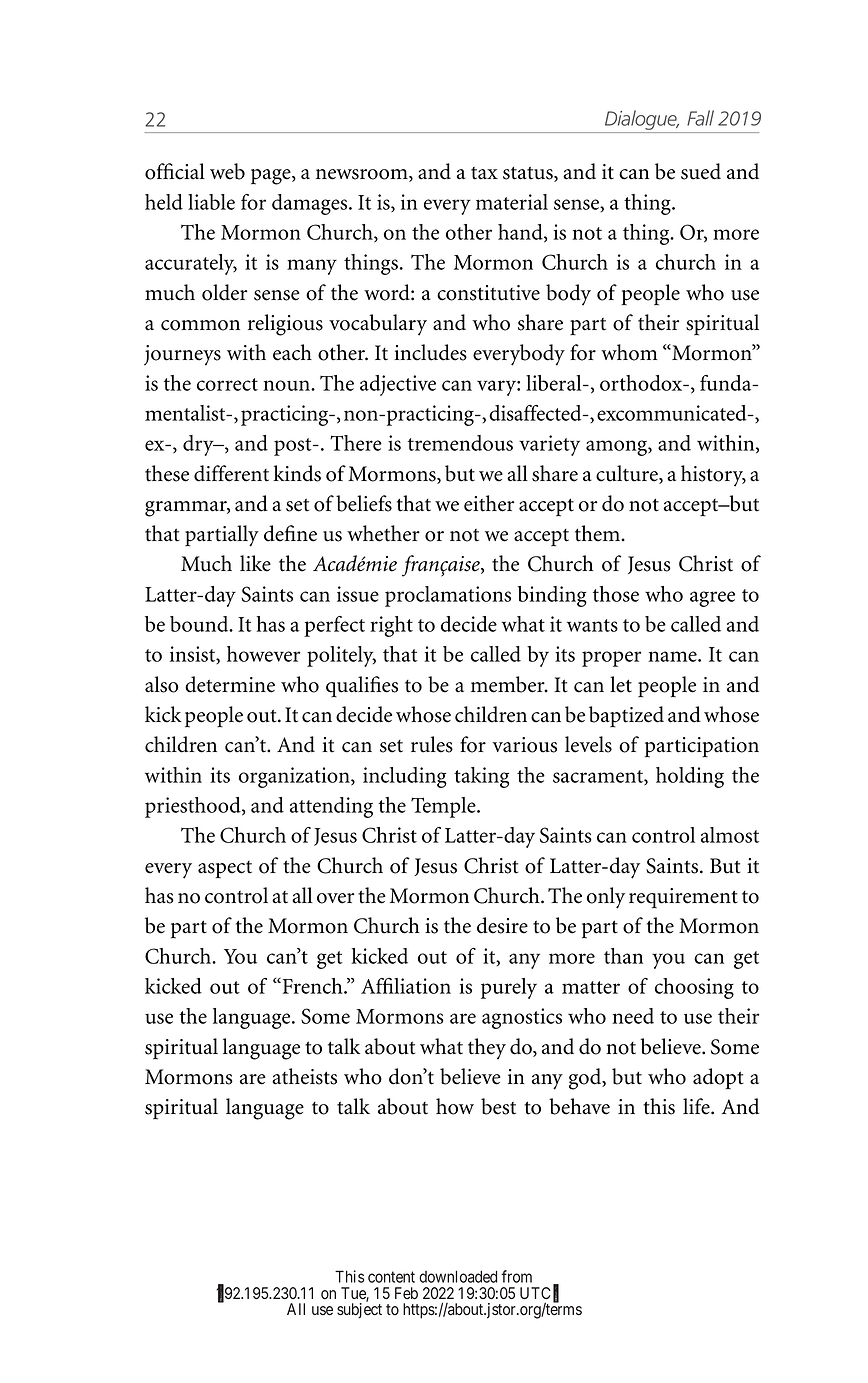  What do you see at coordinates (227, 171) in the document?
I see `web` at bounding box center [227, 171].
